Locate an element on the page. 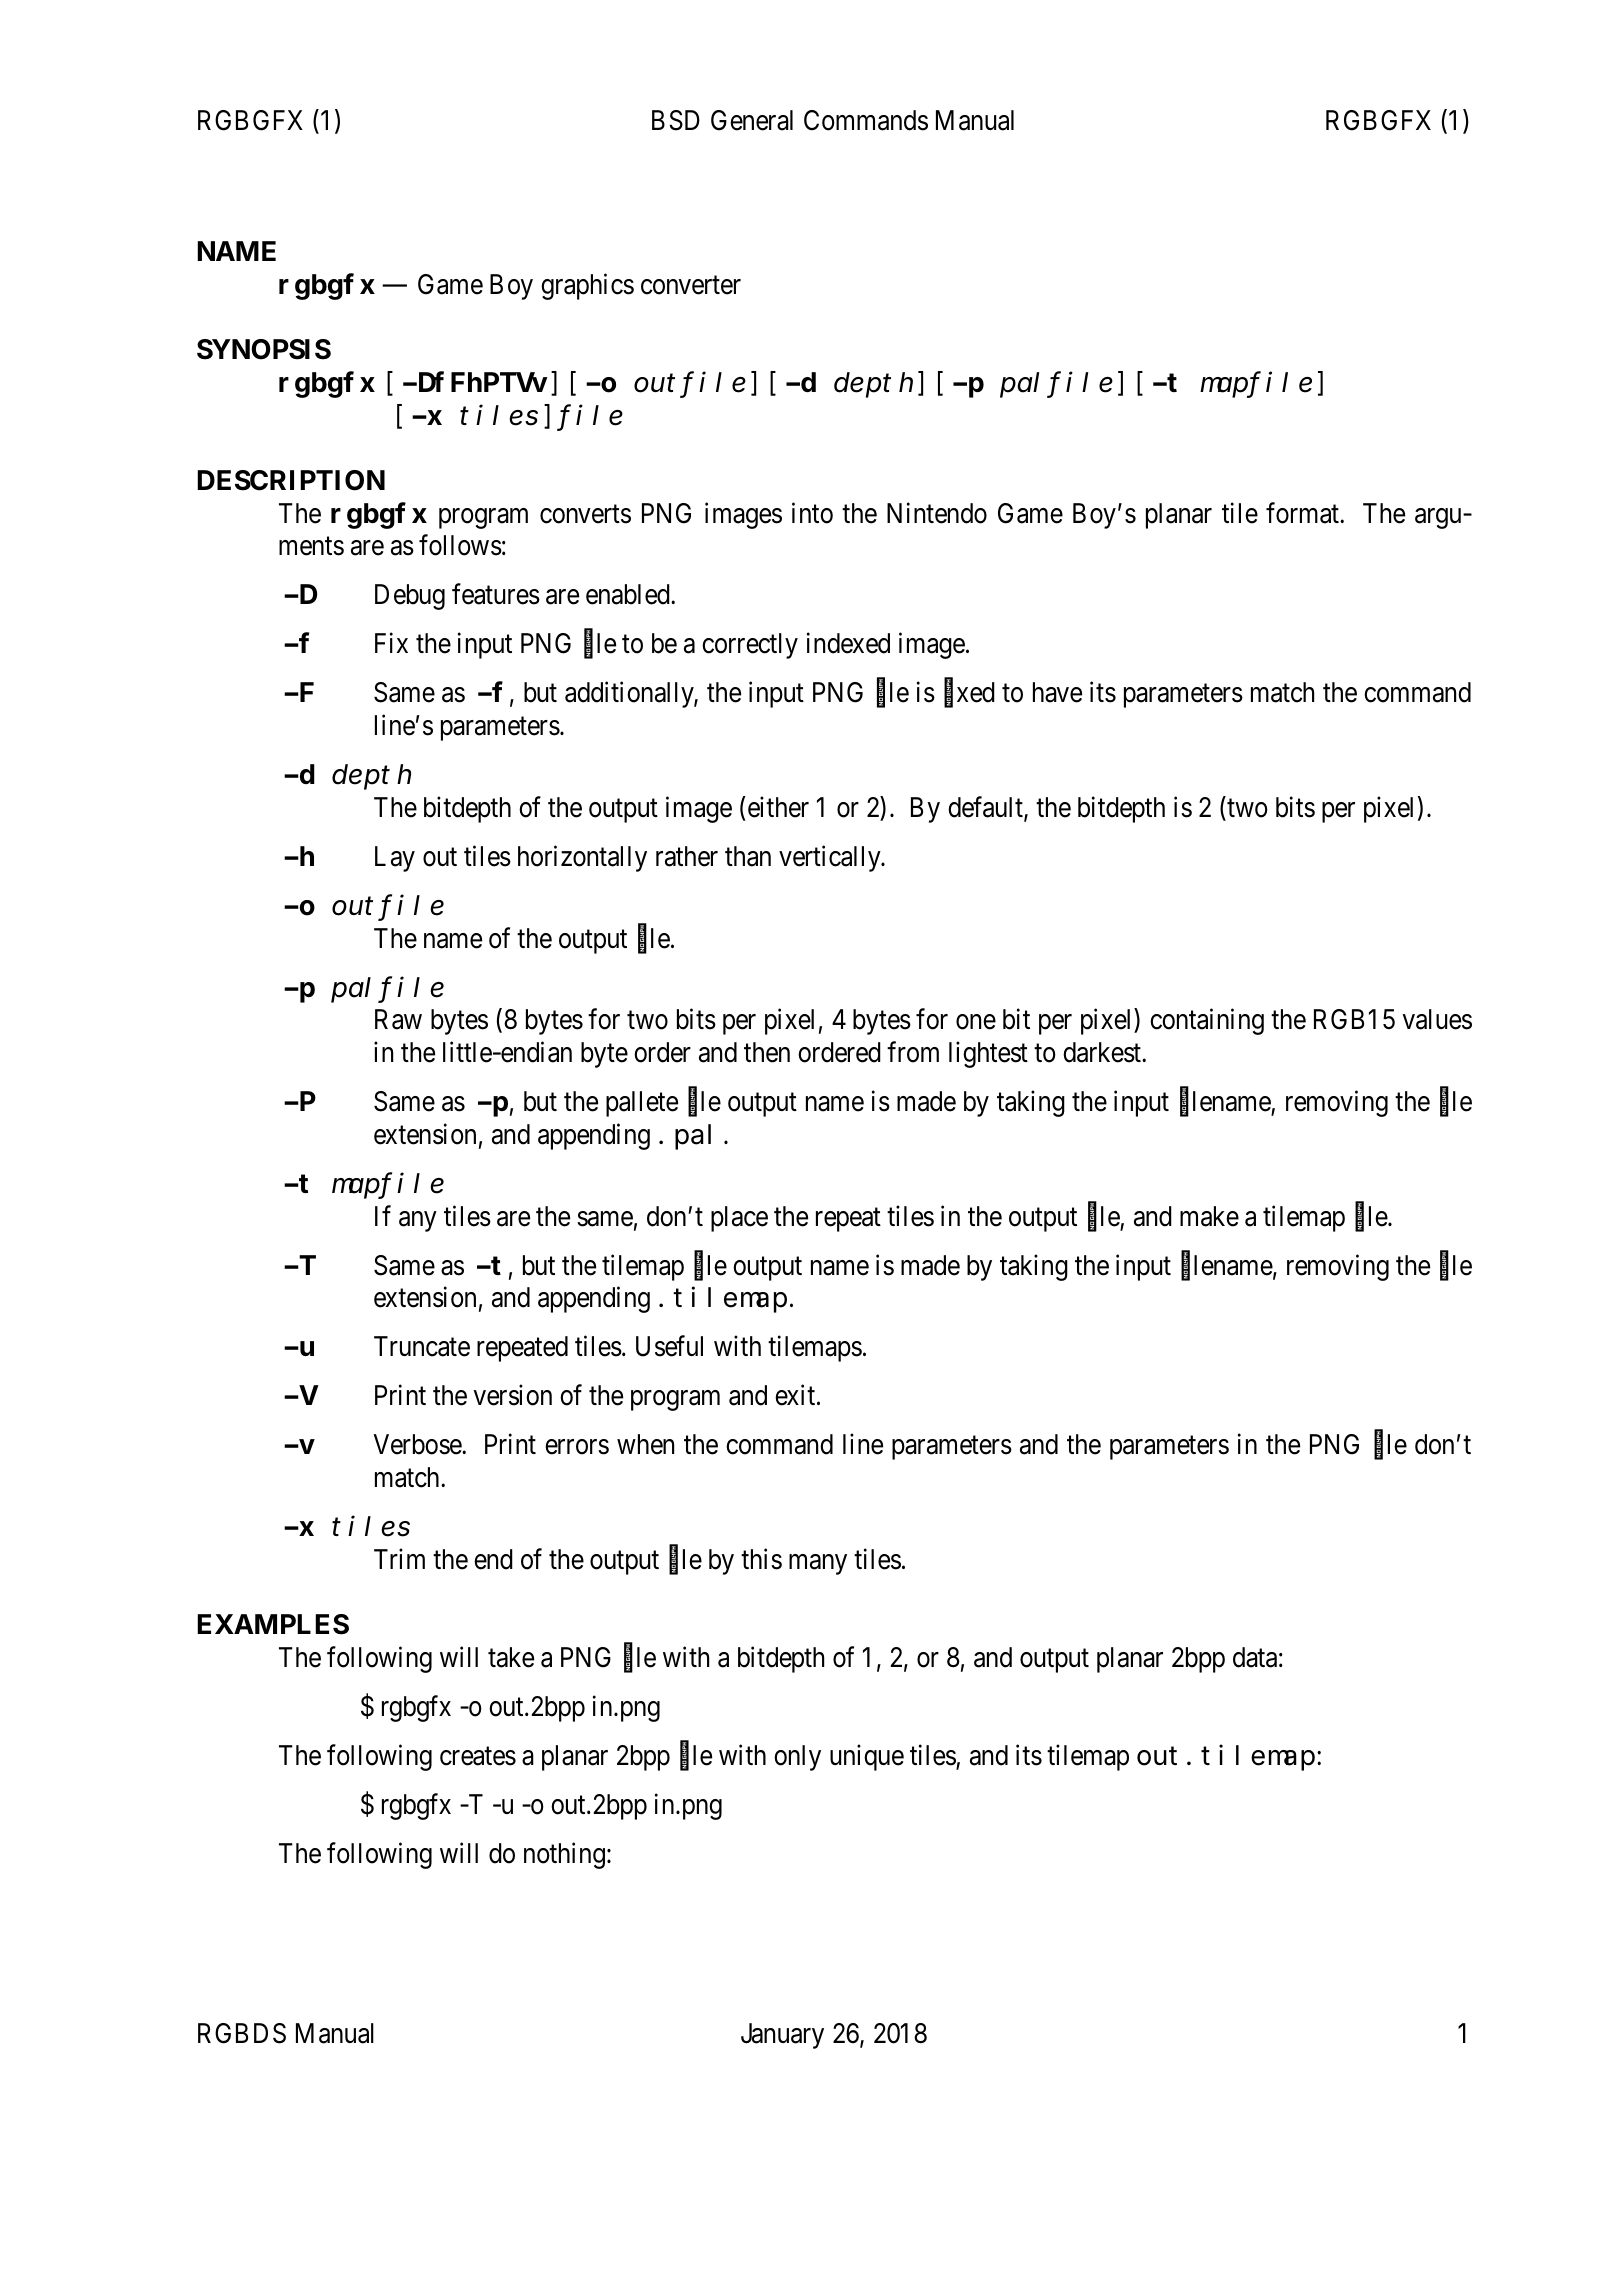 This image has width=1621, height=2294. BSD is located at coordinates (676, 120).
